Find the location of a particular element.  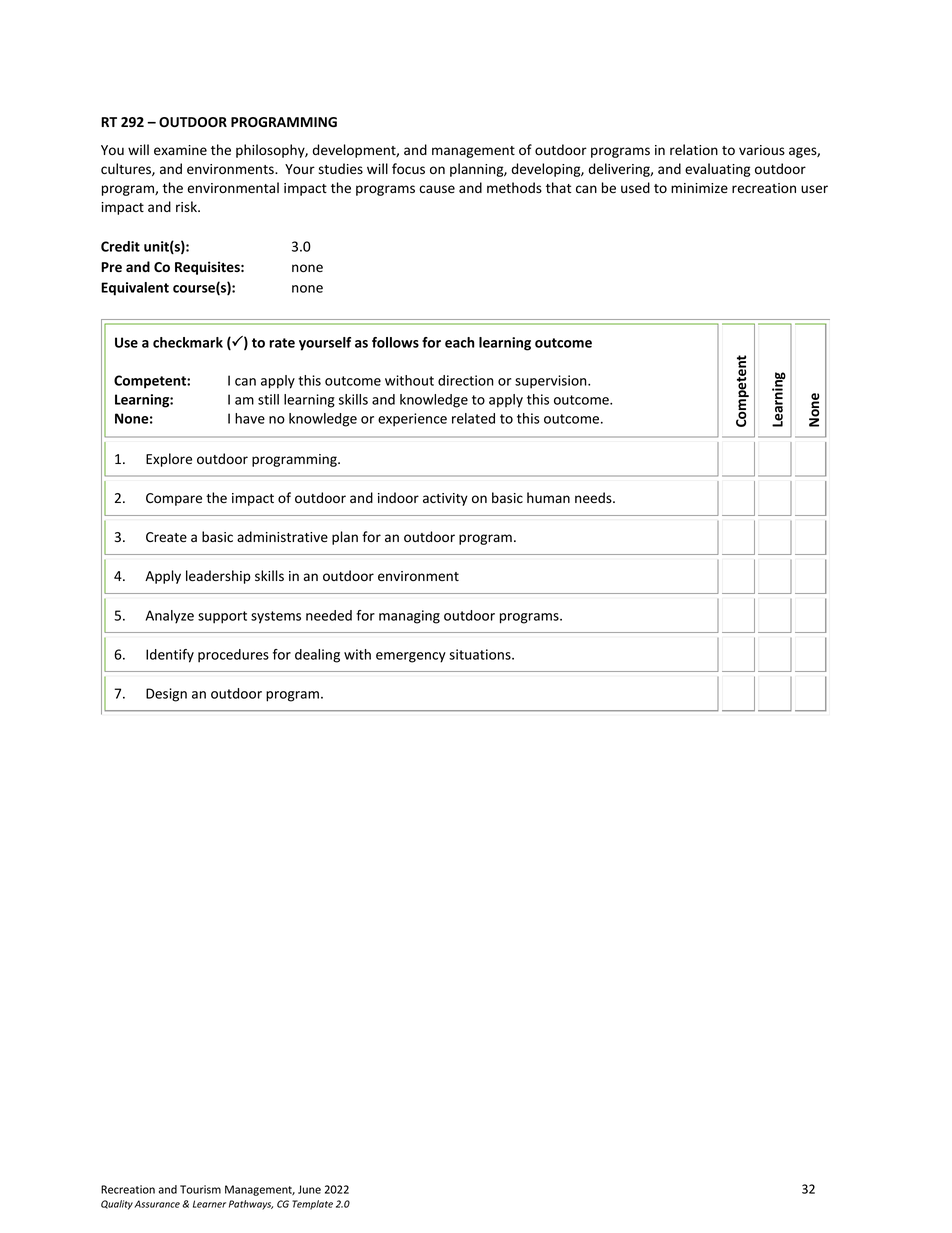

managing is located at coordinates (409, 617).
